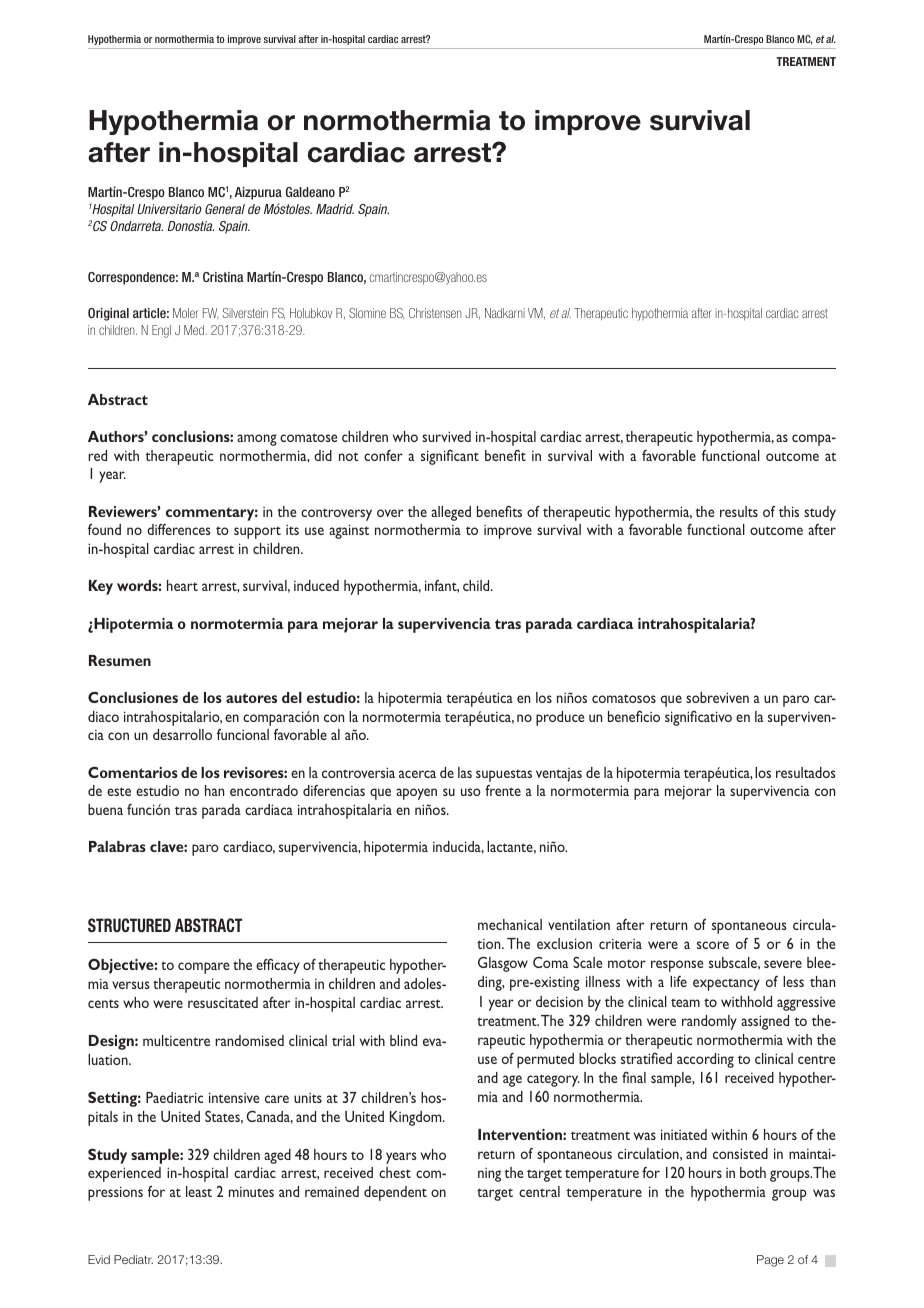  Describe the element at coordinates (435, 313) in the screenshot. I see `Christensen` at that location.
